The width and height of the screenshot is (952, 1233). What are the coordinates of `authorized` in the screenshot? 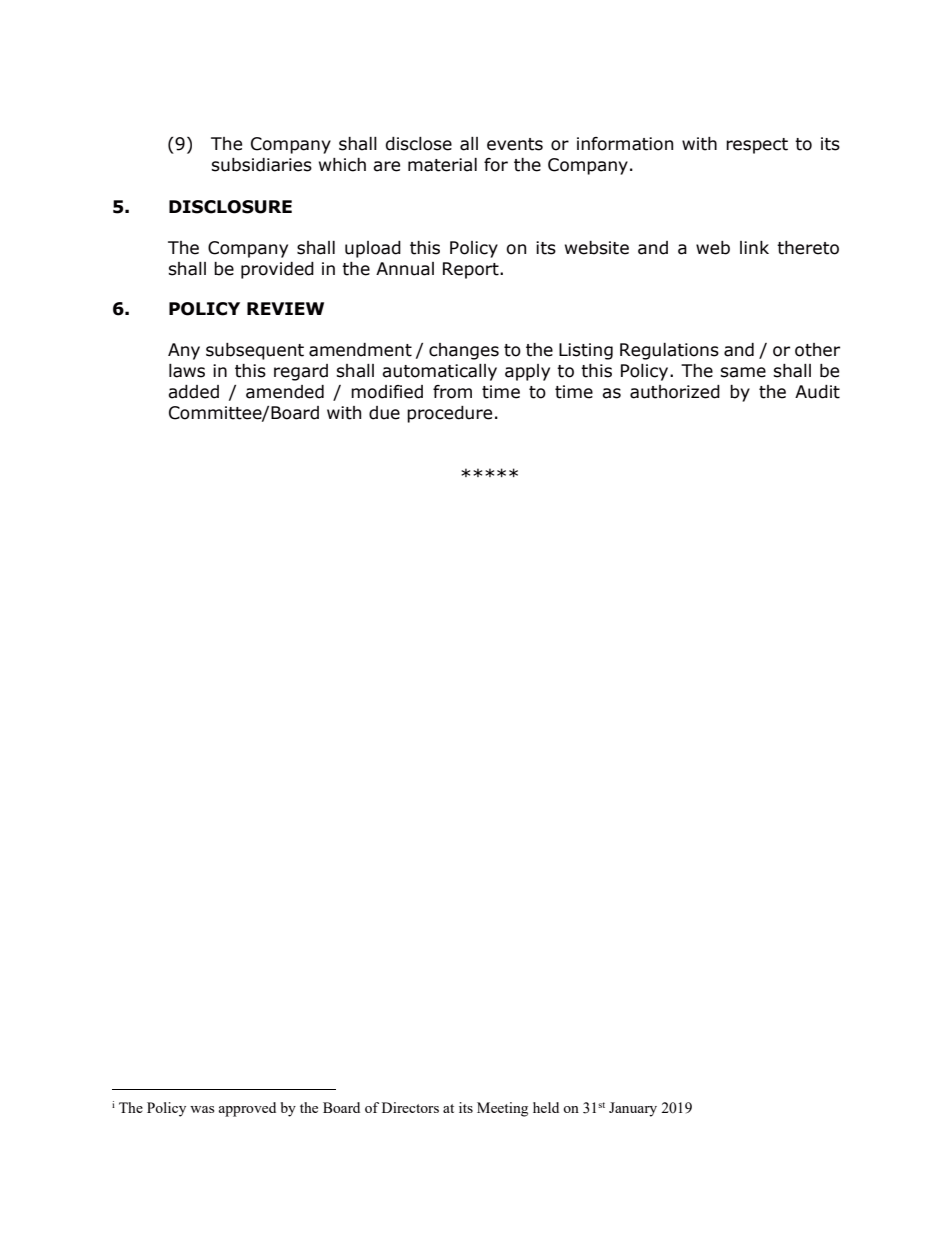 It's located at (675, 392).
